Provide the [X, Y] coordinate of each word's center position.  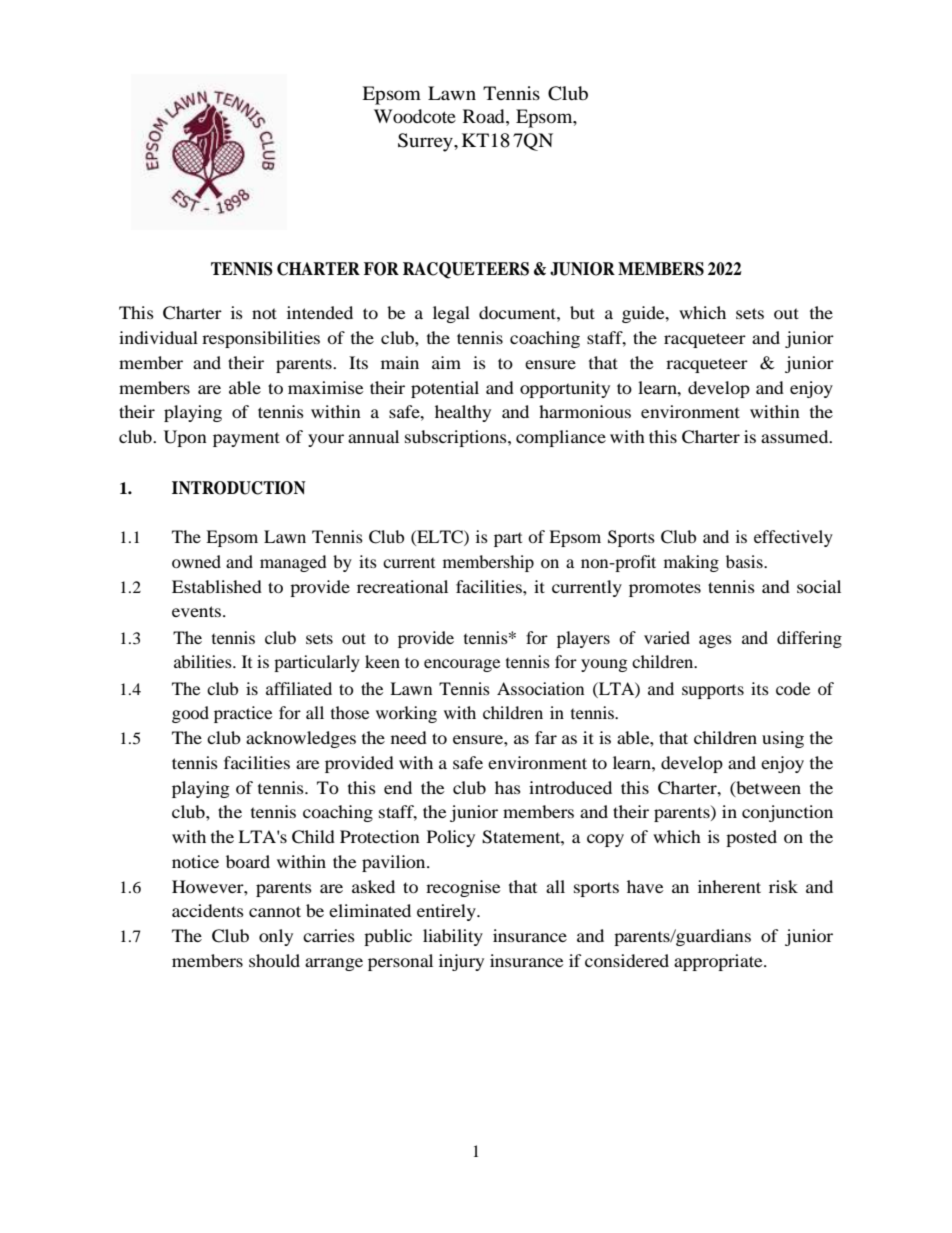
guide [644, 314]
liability [453, 937]
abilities [204, 661]
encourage [462, 665]
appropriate [719, 962]
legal [451, 314]
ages [715, 641]
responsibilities [261, 339]
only [276, 937]
